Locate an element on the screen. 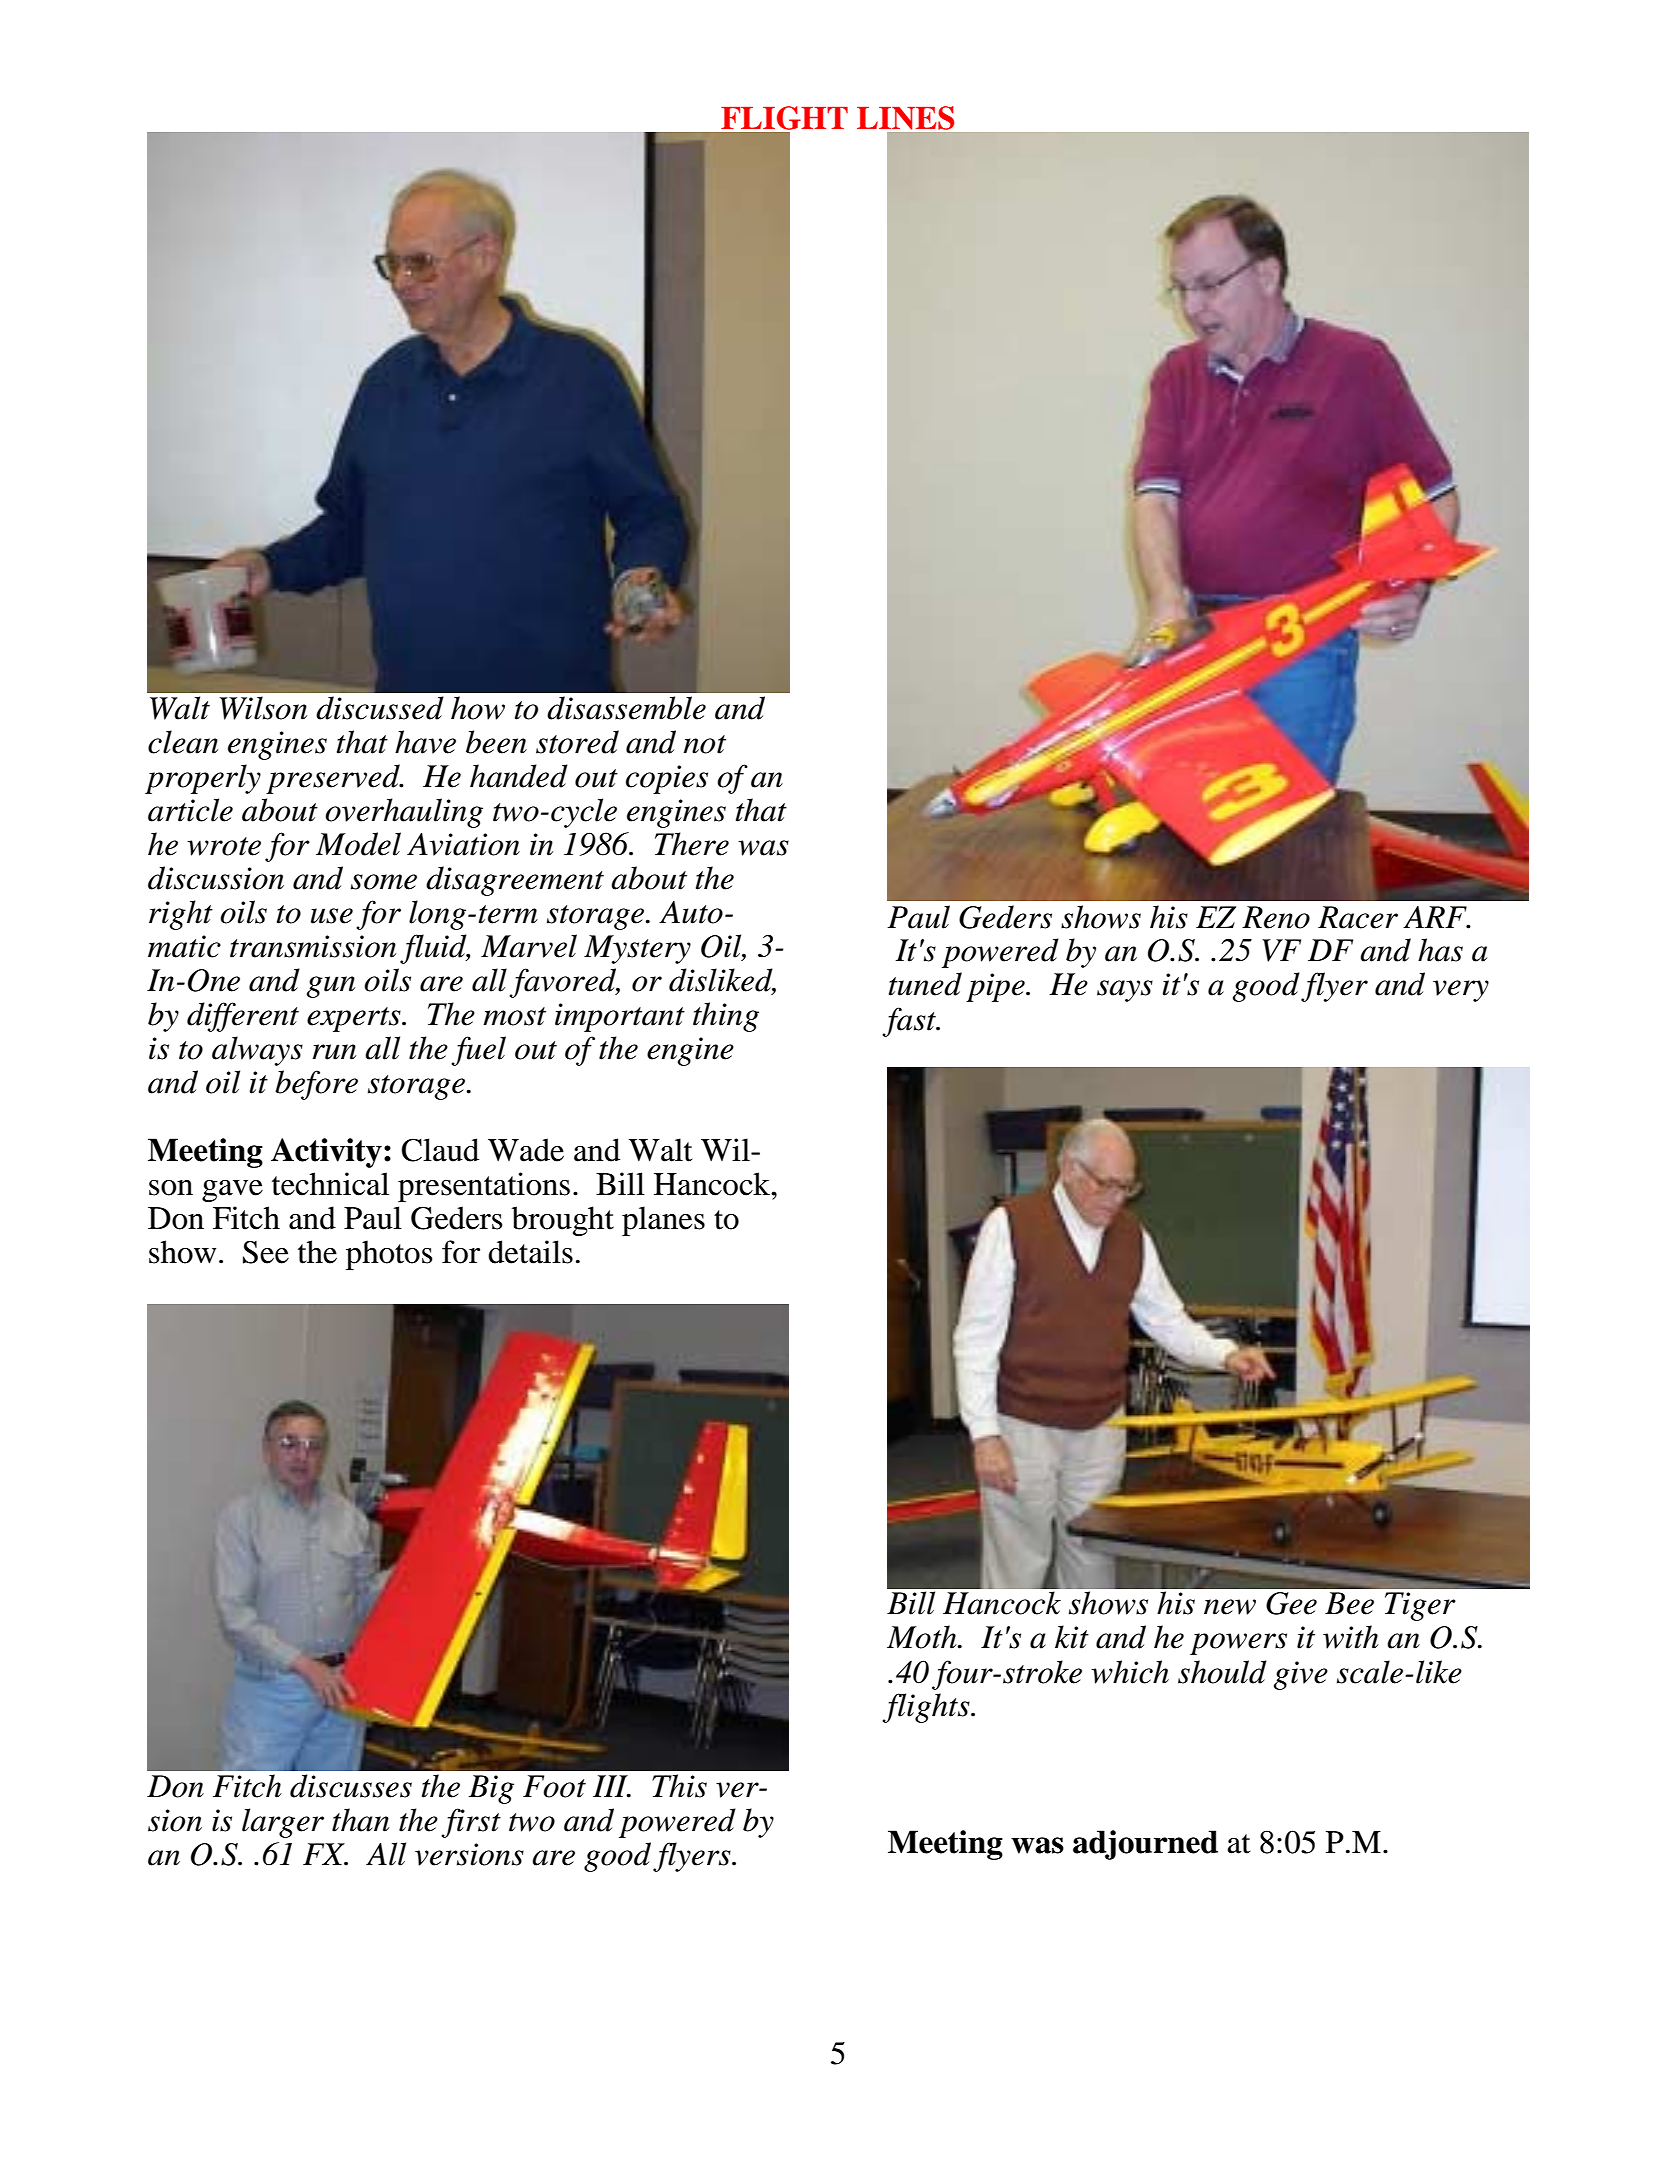 This screenshot has height=2171, width=1677. planes is located at coordinates (663, 1221).
